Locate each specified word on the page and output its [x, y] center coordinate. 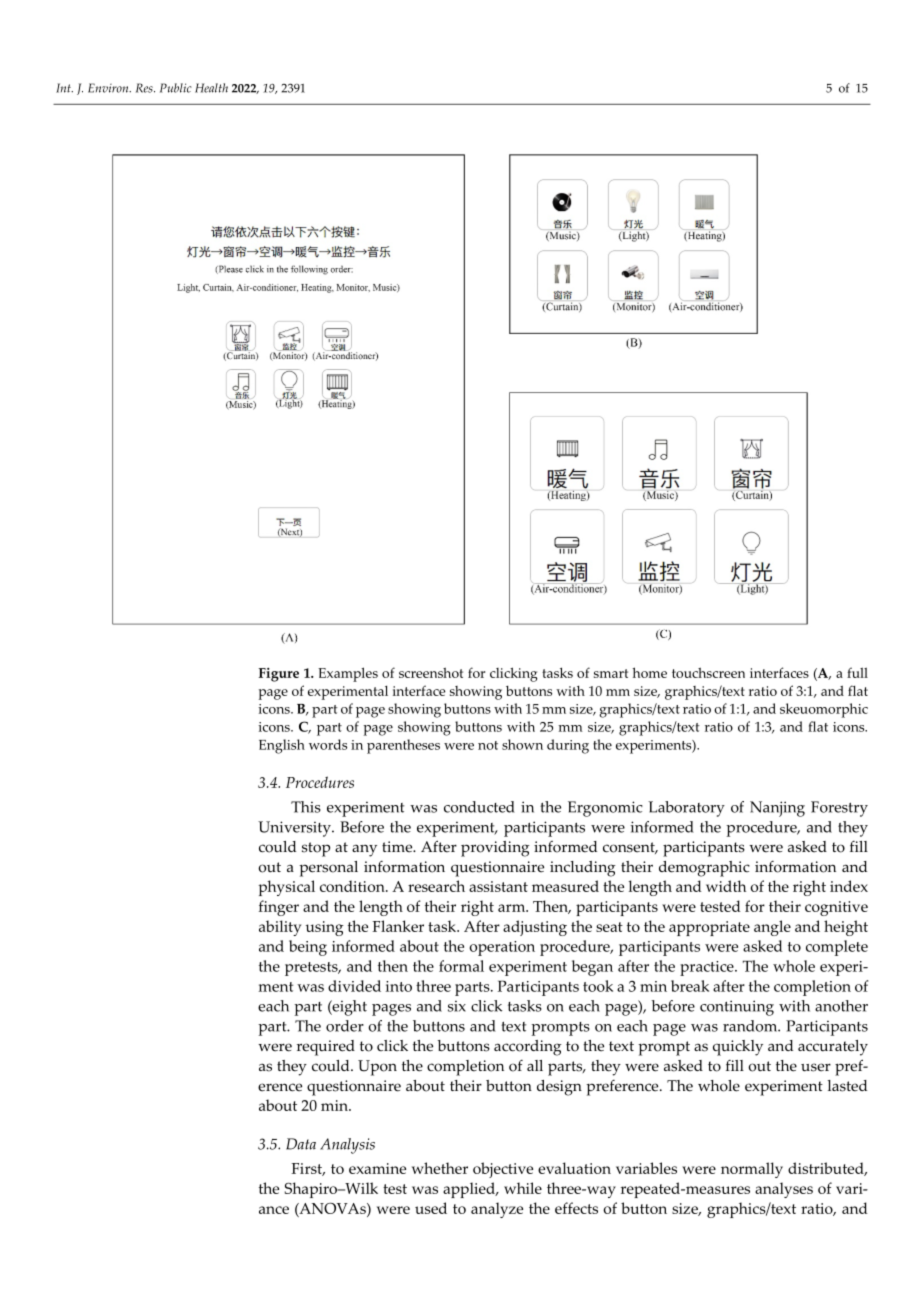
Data [301, 1144]
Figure [279, 675]
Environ [109, 88]
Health [211, 88]
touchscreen [708, 672]
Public [176, 88]
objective [503, 1170]
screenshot [431, 672]
